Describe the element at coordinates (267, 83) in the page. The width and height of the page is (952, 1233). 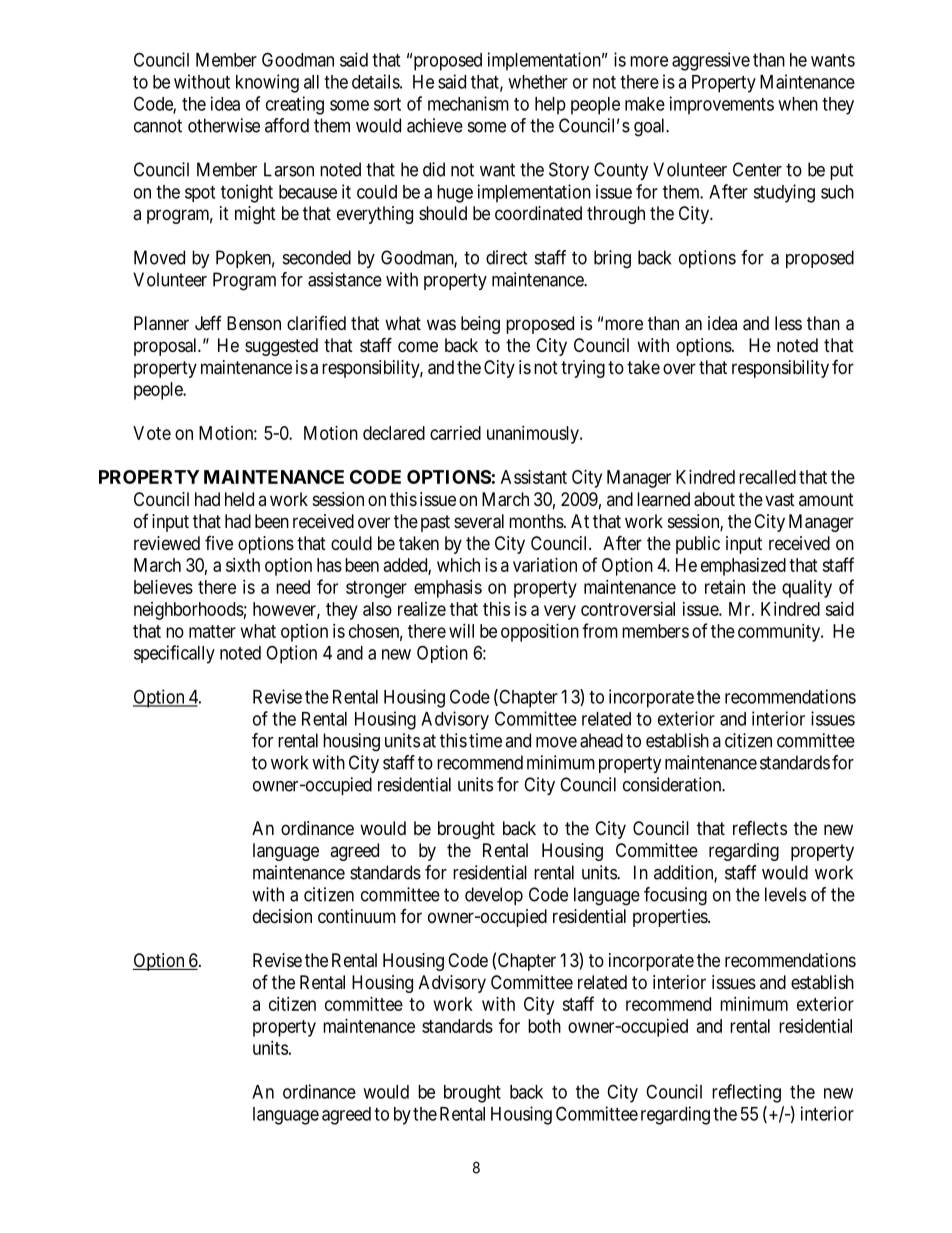
I see `knowing` at that location.
